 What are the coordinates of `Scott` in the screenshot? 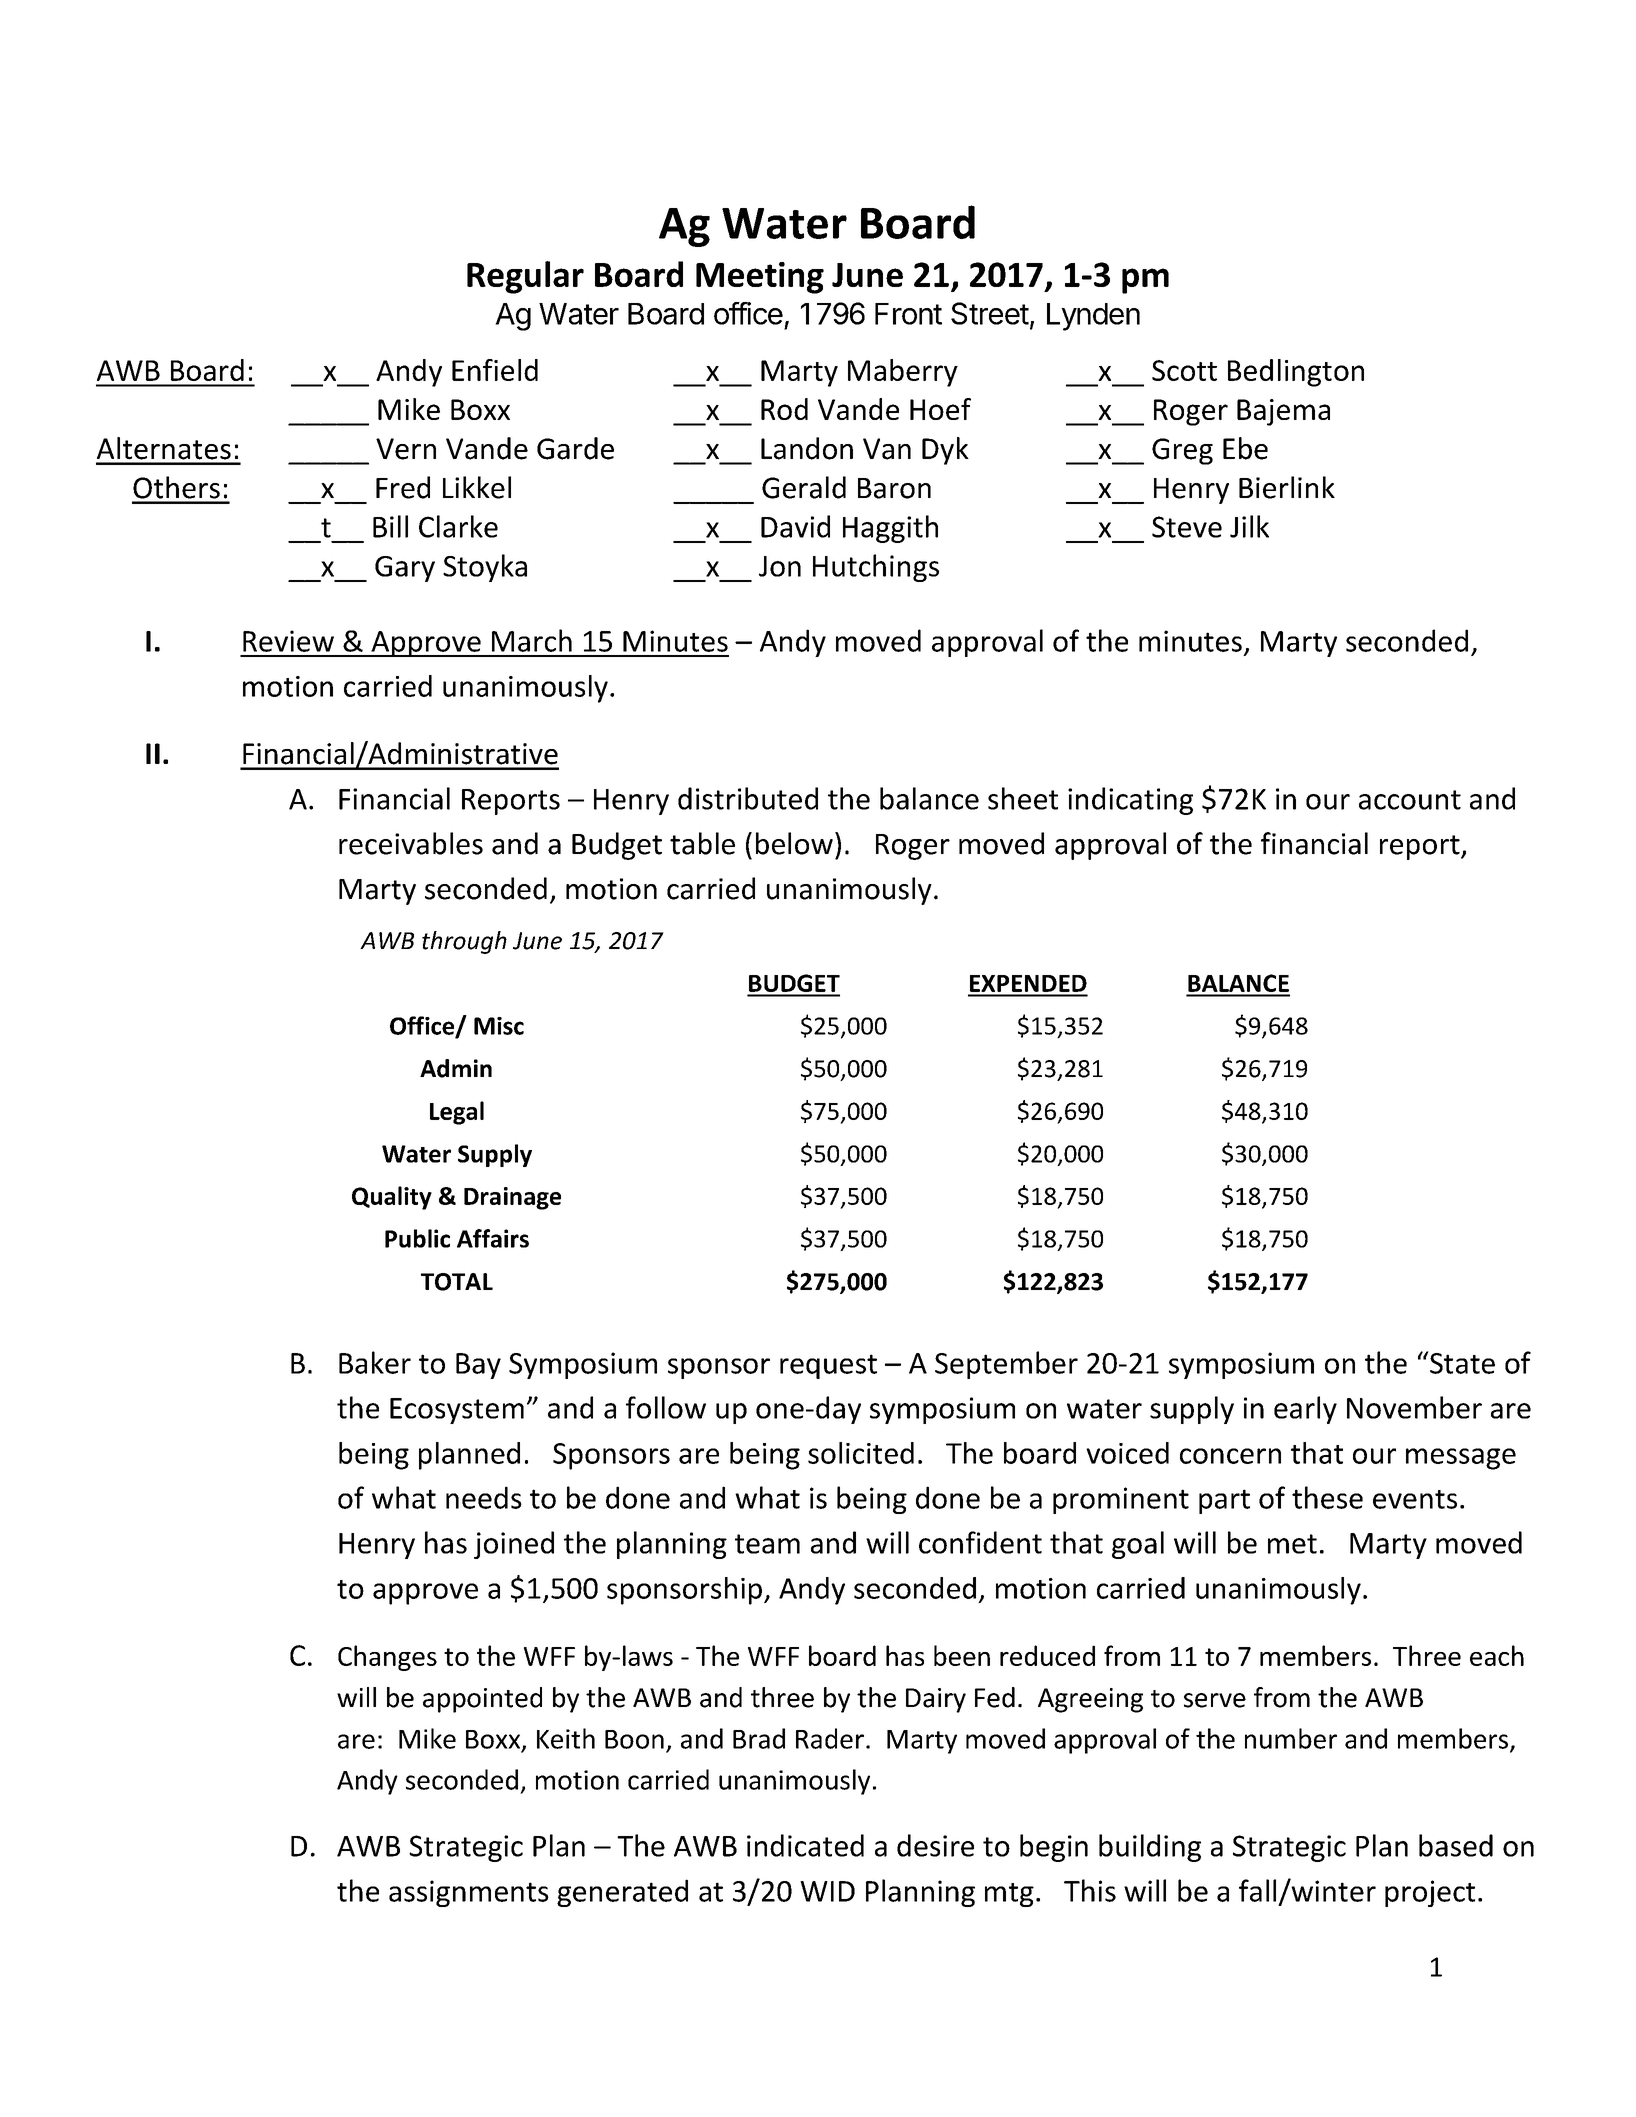 It's located at (1184, 370).
